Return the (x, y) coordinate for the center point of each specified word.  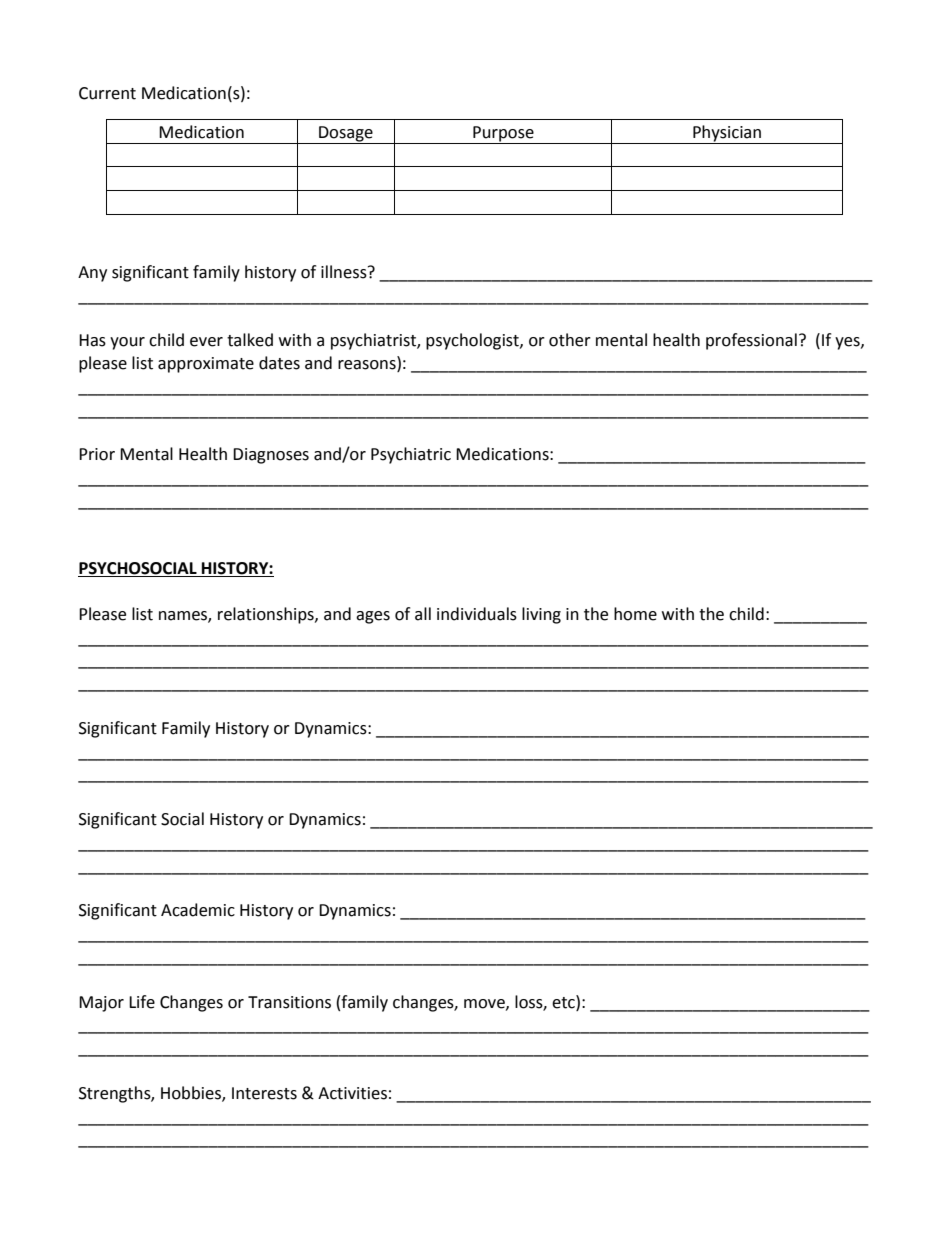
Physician (727, 134)
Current (107, 93)
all (423, 614)
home (635, 614)
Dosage (346, 135)
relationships (267, 615)
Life (142, 1002)
